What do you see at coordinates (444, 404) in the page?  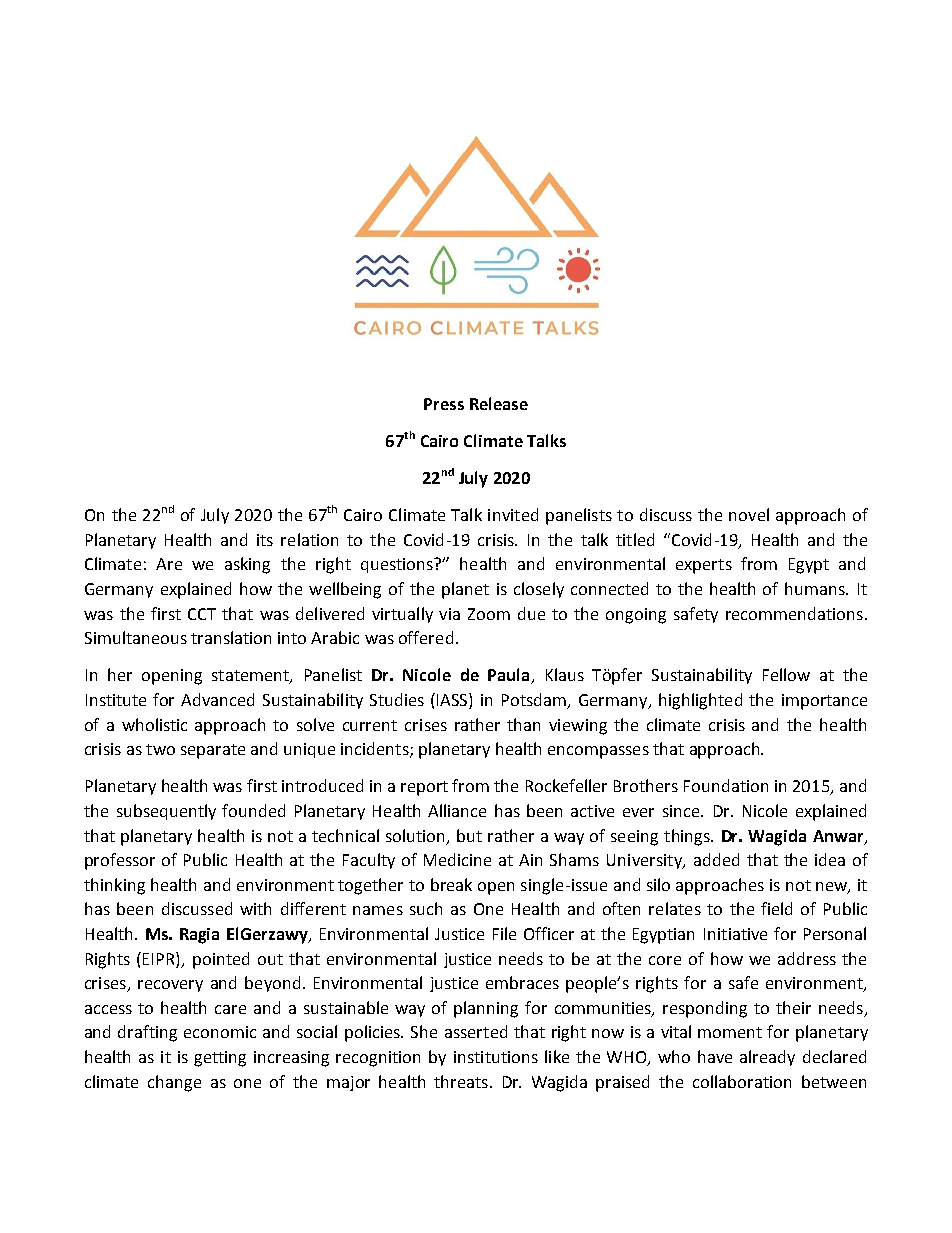 I see `Press` at bounding box center [444, 404].
